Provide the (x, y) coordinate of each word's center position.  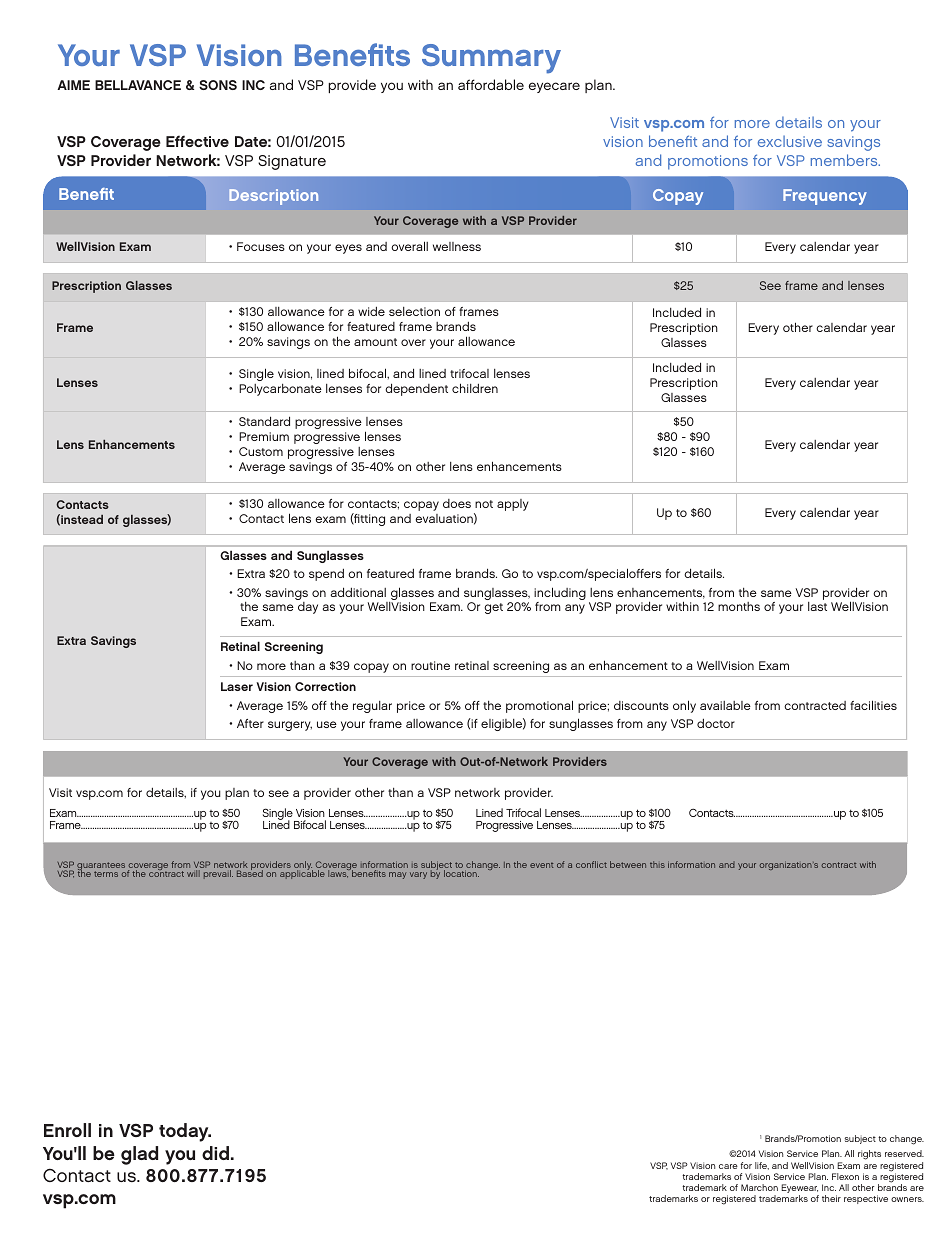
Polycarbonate (280, 390)
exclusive (790, 141)
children (475, 388)
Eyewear (800, 1190)
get (493, 608)
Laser (237, 686)
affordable (491, 84)
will (193, 873)
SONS (218, 85)
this (657, 864)
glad (139, 1155)
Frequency (825, 197)
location (461, 873)
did (215, 1153)
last (817, 606)
